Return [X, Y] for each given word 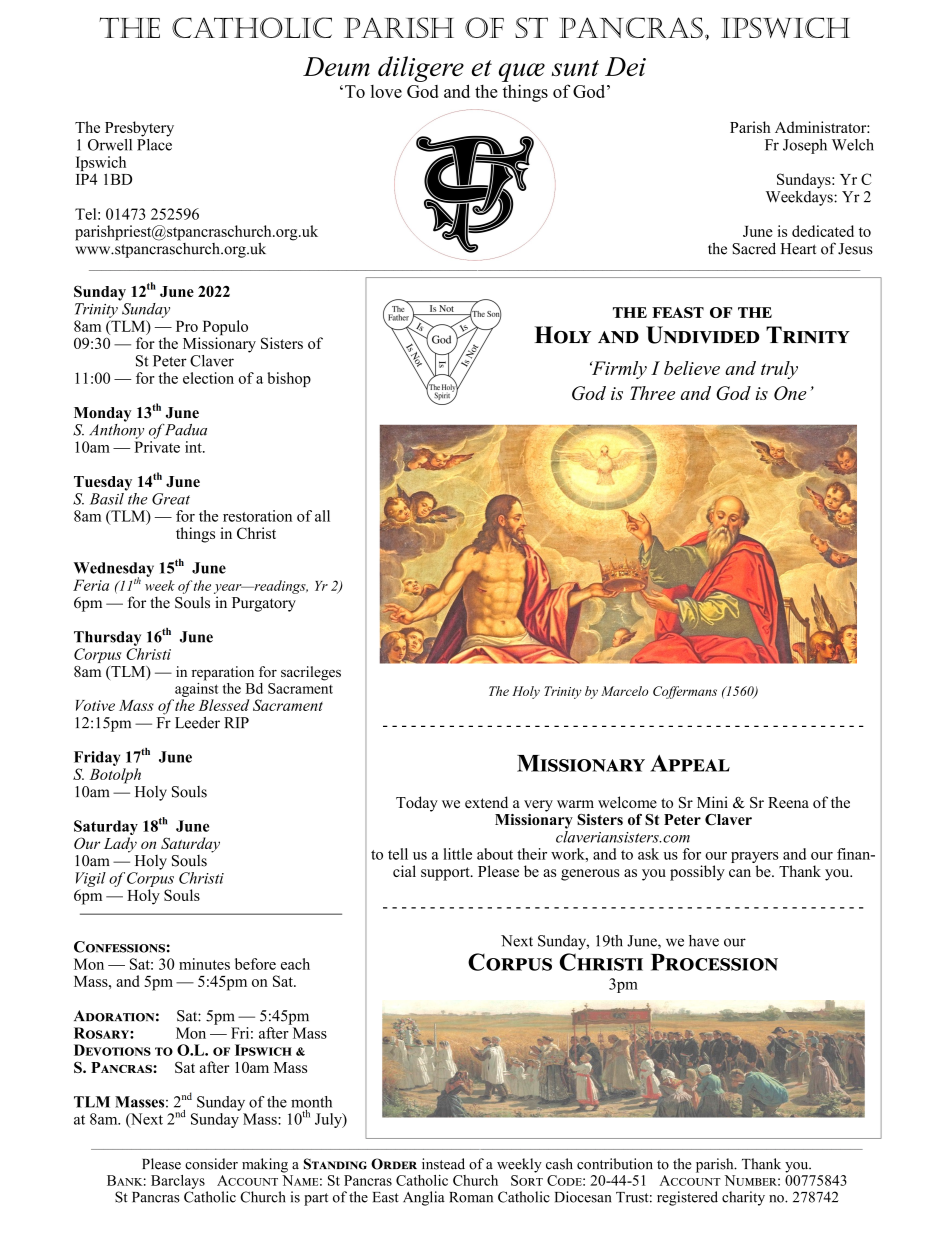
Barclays [178, 1182]
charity [743, 1198]
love [386, 91]
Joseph [805, 146]
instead [443, 1164]
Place [154, 143]
